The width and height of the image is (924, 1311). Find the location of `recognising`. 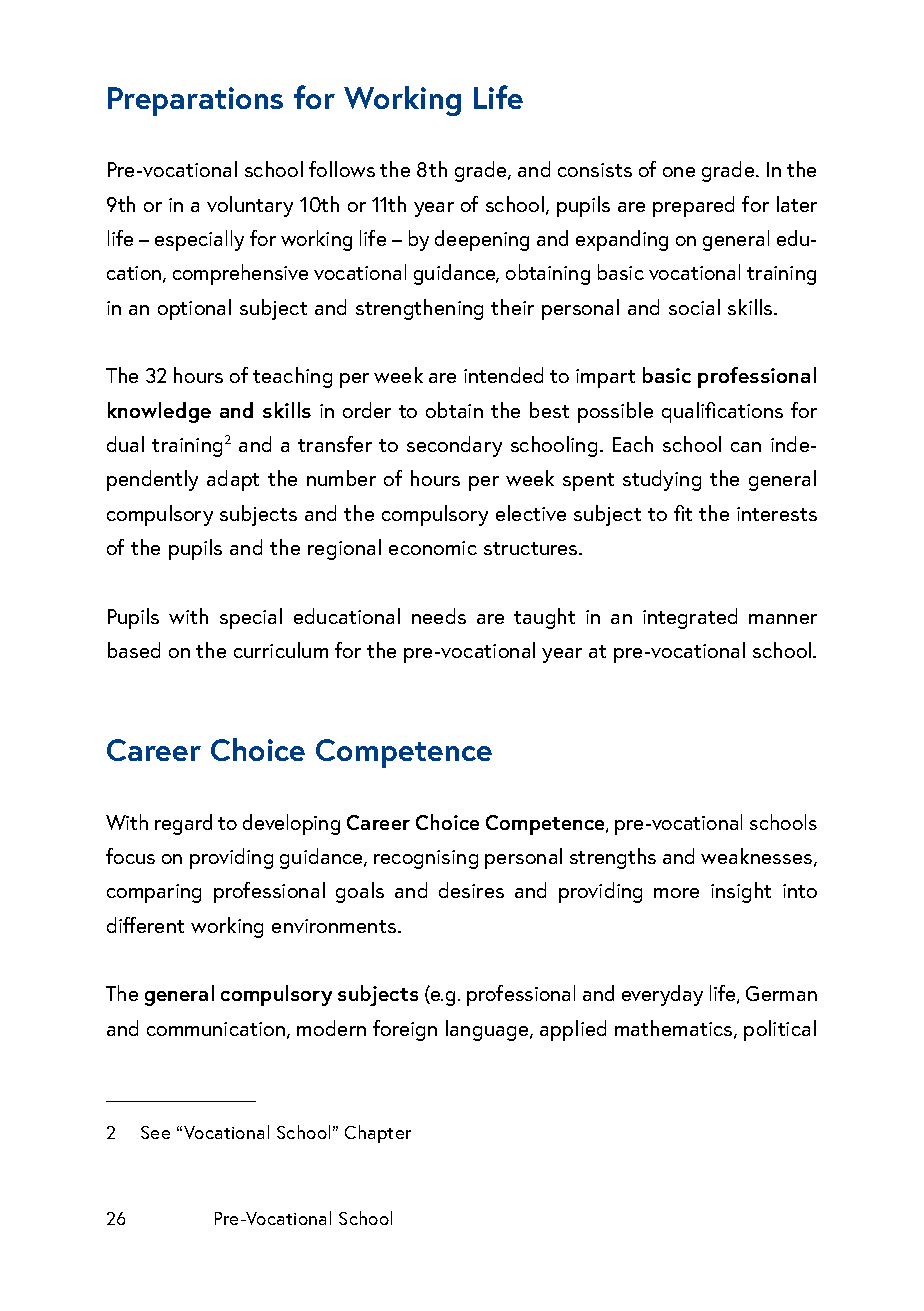

recognising is located at coordinates (426, 859).
